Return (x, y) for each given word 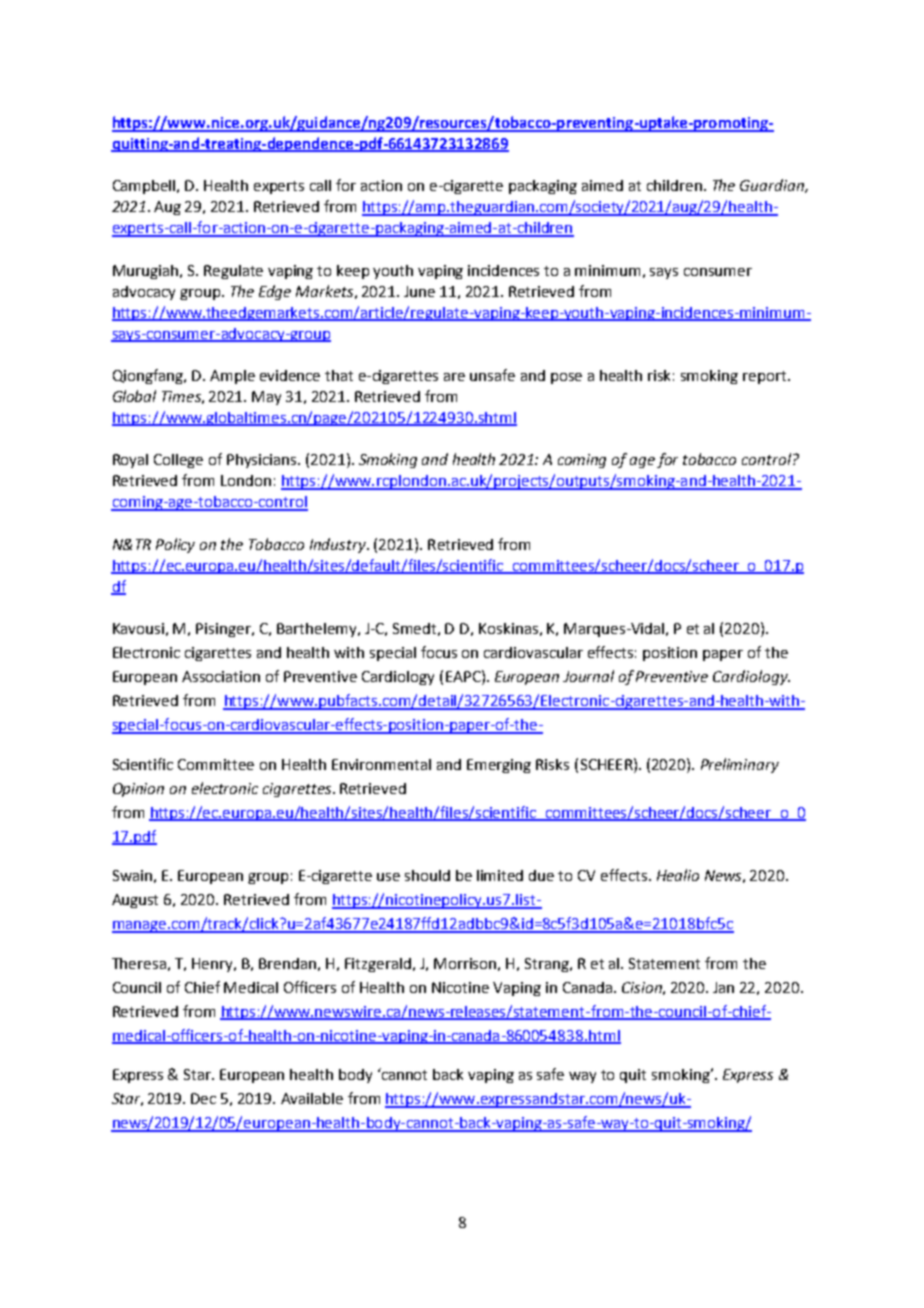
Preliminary (740, 765)
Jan (723, 987)
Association (221, 676)
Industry (339, 545)
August (135, 901)
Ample (232, 377)
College (178, 461)
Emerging (499, 766)
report (766, 377)
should (427, 875)
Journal (588, 676)
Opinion (138, 790)
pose (566, 378)
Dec (203, 1098)
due (541, 875)
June (419, 291)
